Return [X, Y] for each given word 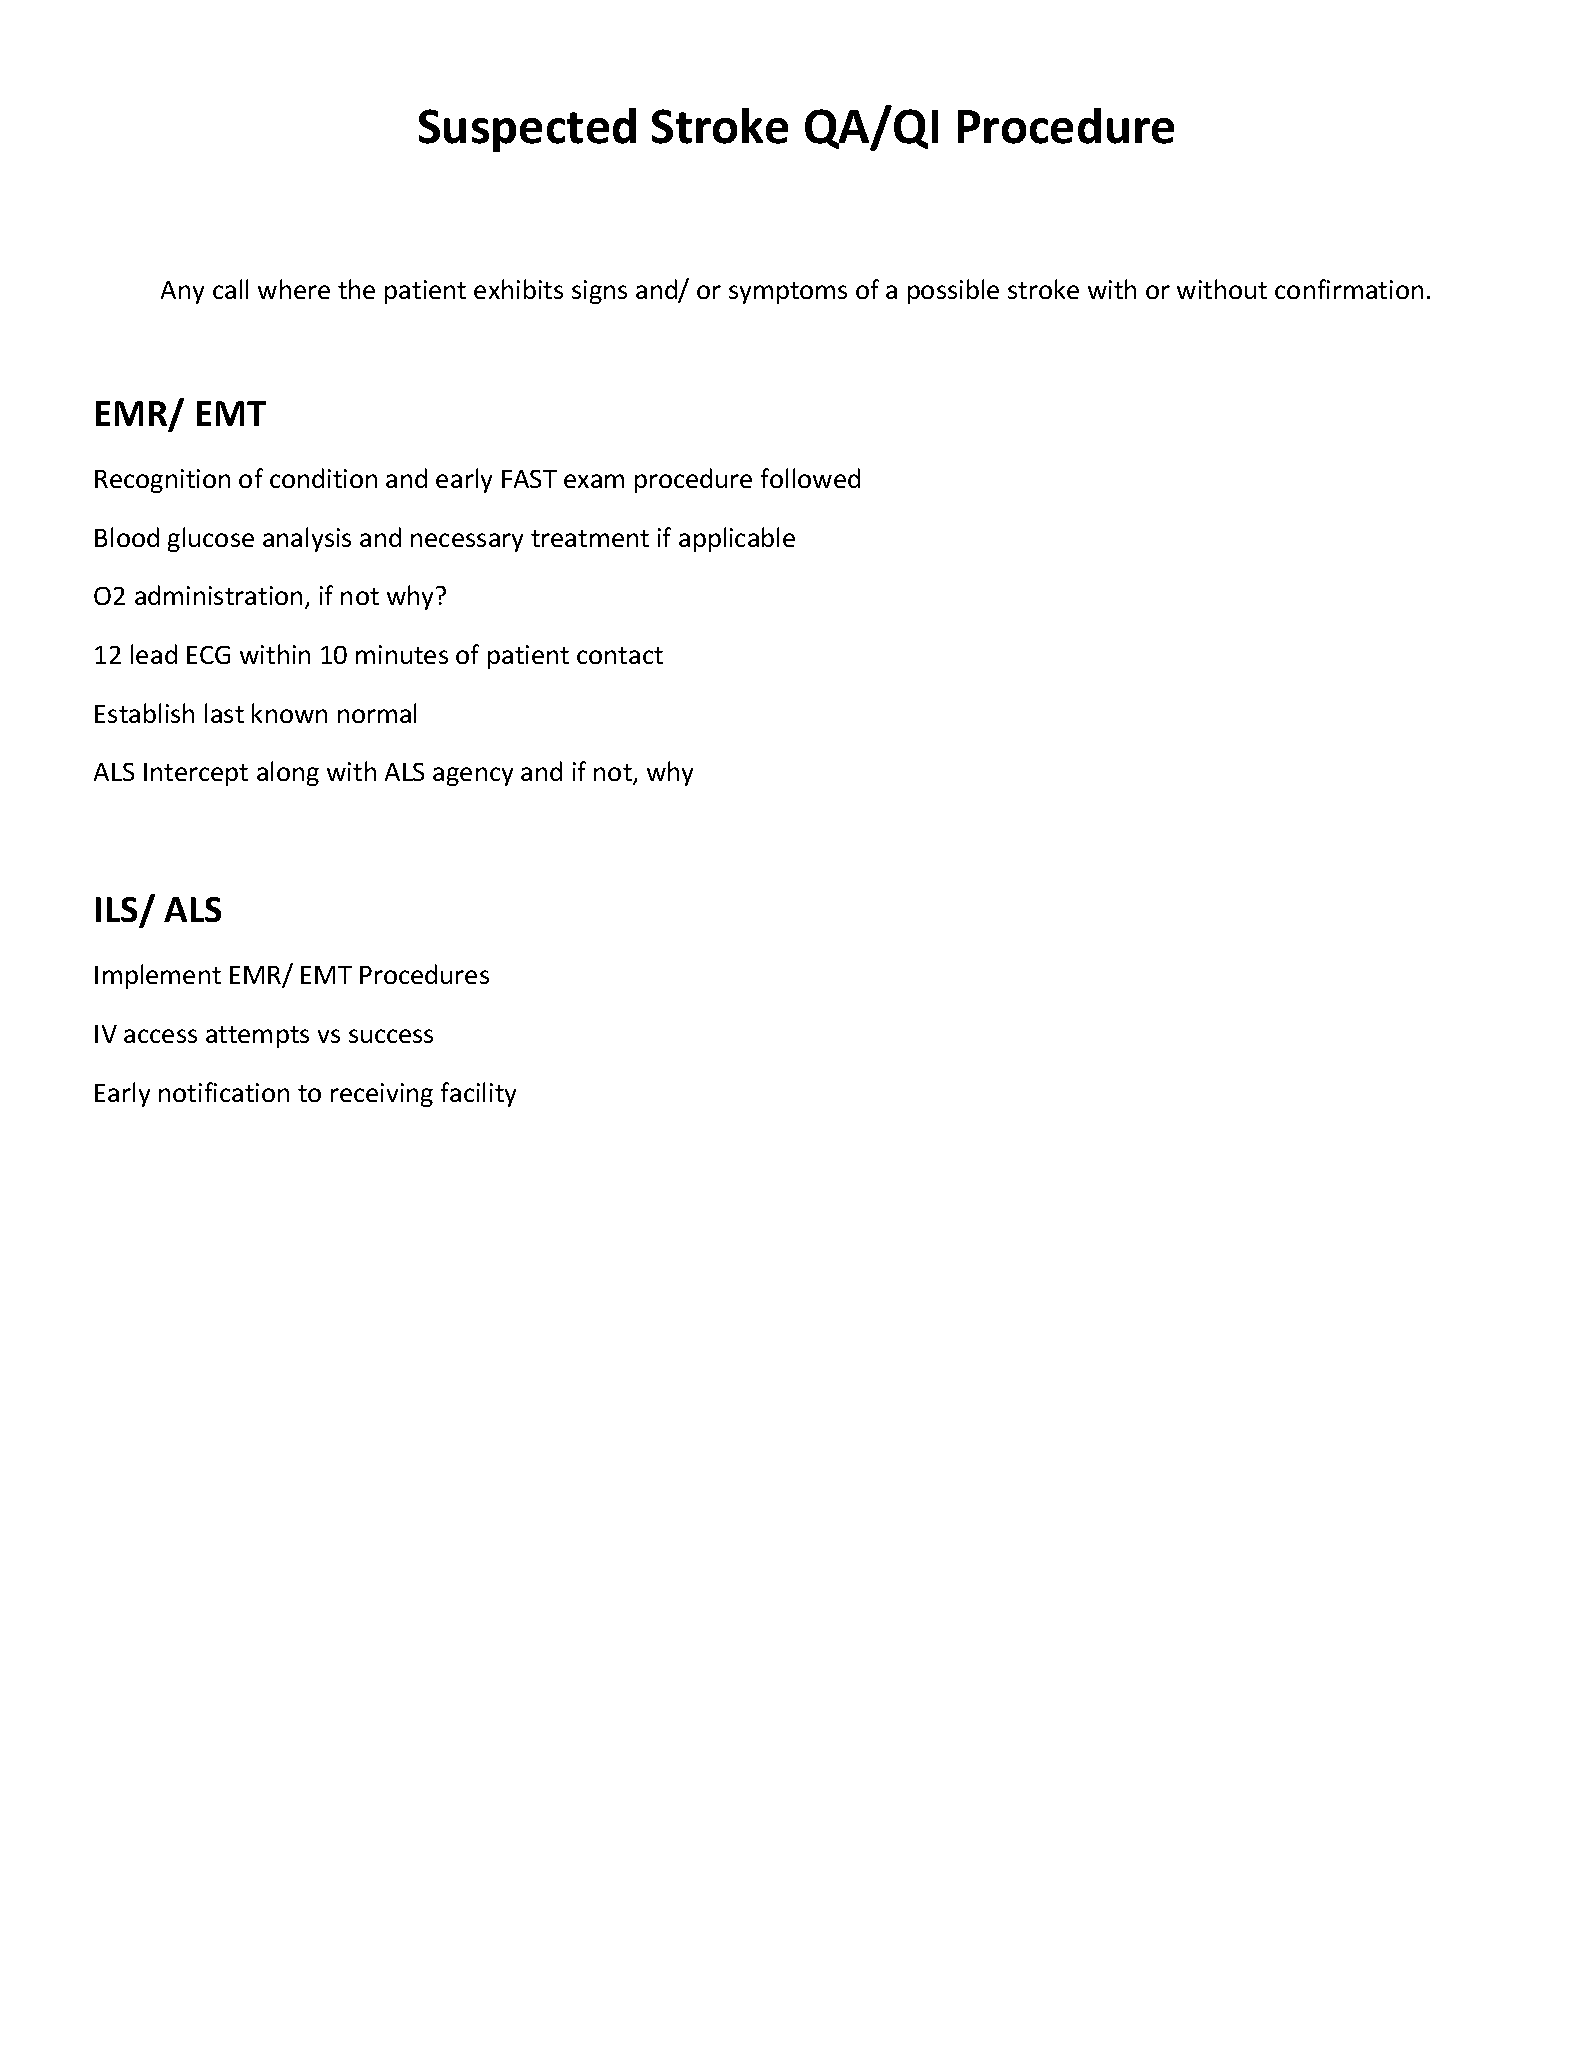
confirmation [1349, 289]
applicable [737, 539]
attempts [257, 1037]
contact [620, 655]
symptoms [788, 293]
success [391, 1036]
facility [478, 1094]
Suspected [527, 130]
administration [218, 595]
